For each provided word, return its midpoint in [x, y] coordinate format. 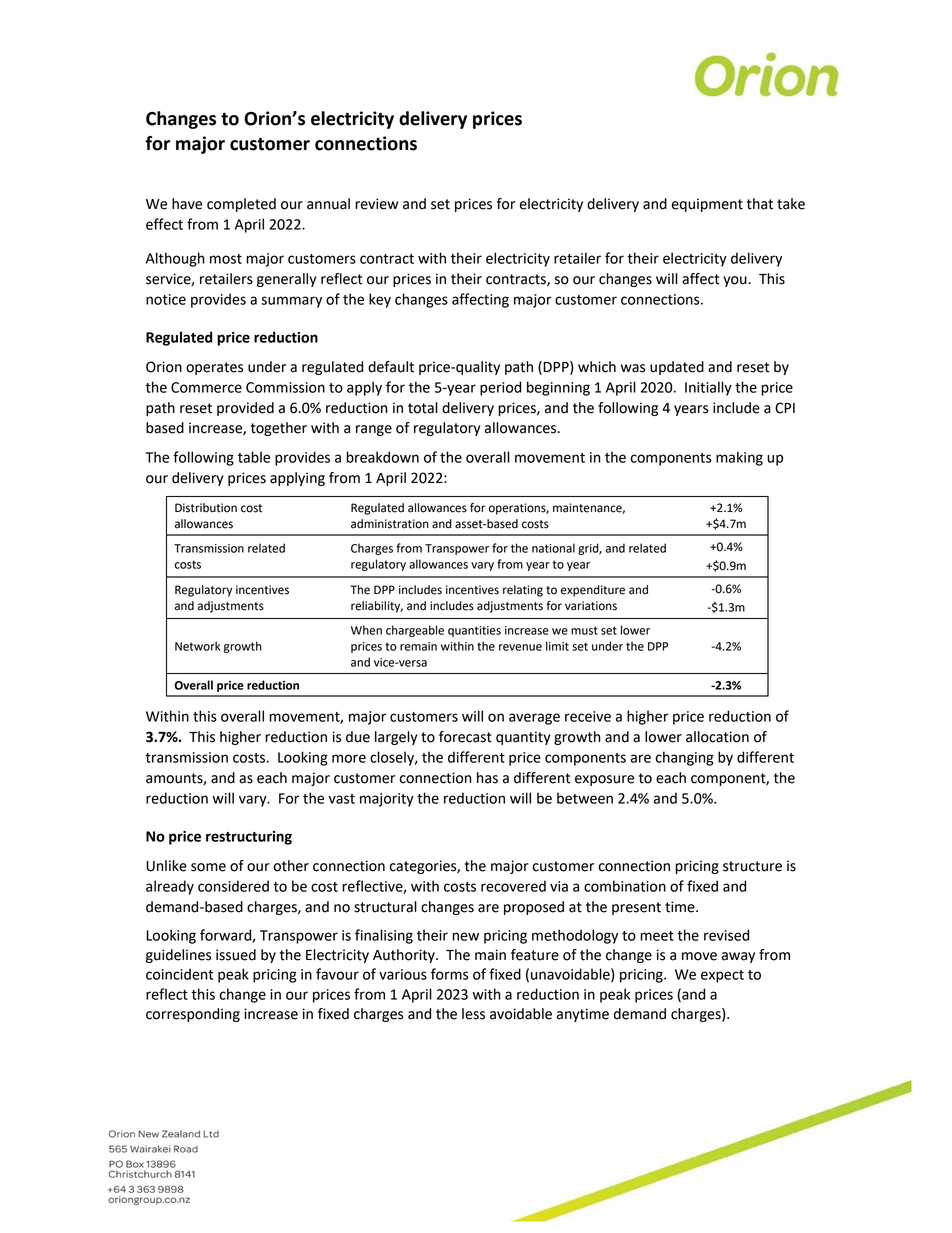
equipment [707, 205]
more [349, 758]
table [254, 457]
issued [236, 955]
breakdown [382, 457]
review [376, 204]
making [739, 458]
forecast [465, 737]
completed [241, 205]
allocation [717, 737]
